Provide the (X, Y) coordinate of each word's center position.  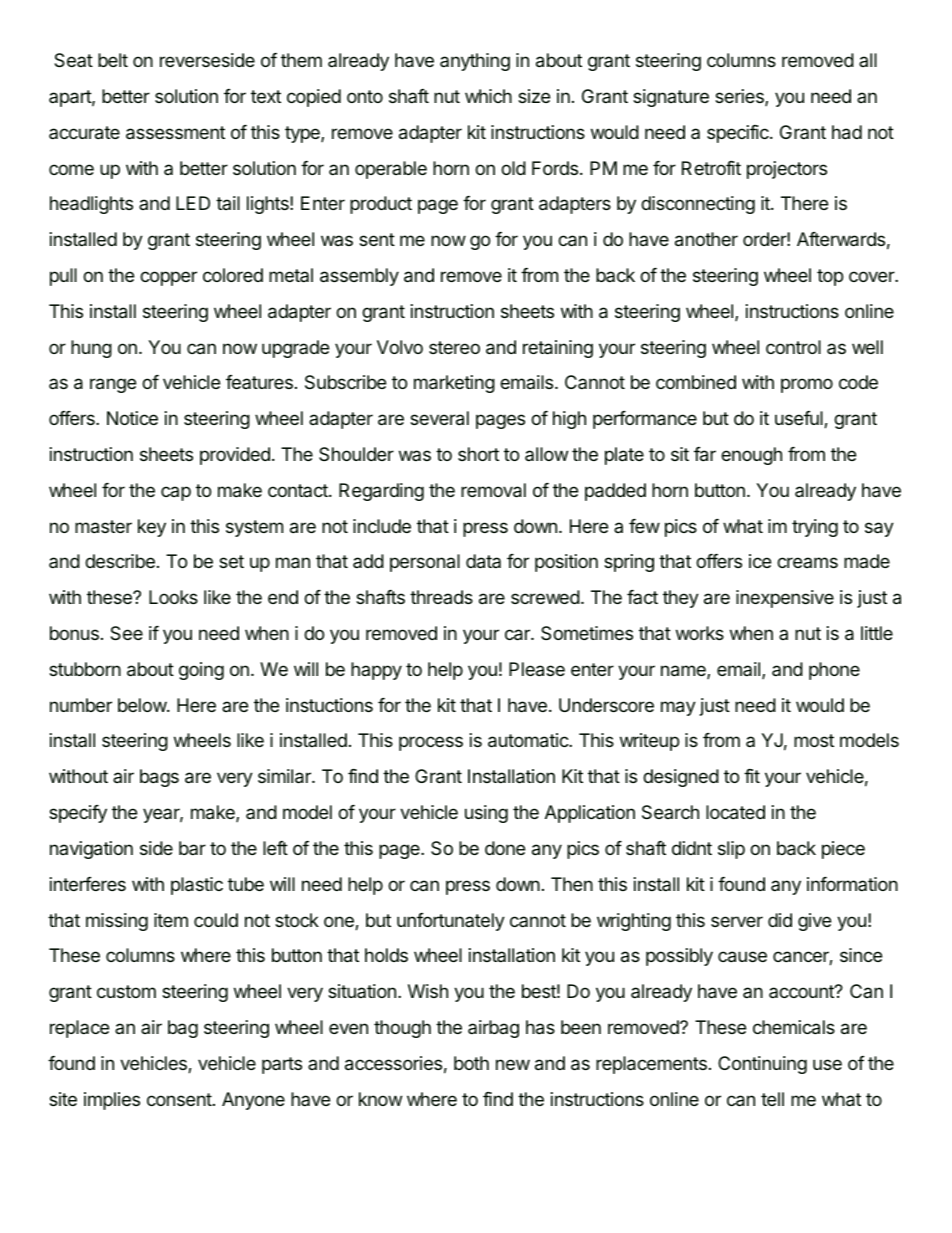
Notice (132, 418)
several (439, 418)
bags (159, 778)
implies (112, 1101)
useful (800, 419)
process (431, 743)
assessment (175, 133)
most (814, 740)
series (740, 97)
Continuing (762, 1065)
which (488, 96)
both (471, 1063)
